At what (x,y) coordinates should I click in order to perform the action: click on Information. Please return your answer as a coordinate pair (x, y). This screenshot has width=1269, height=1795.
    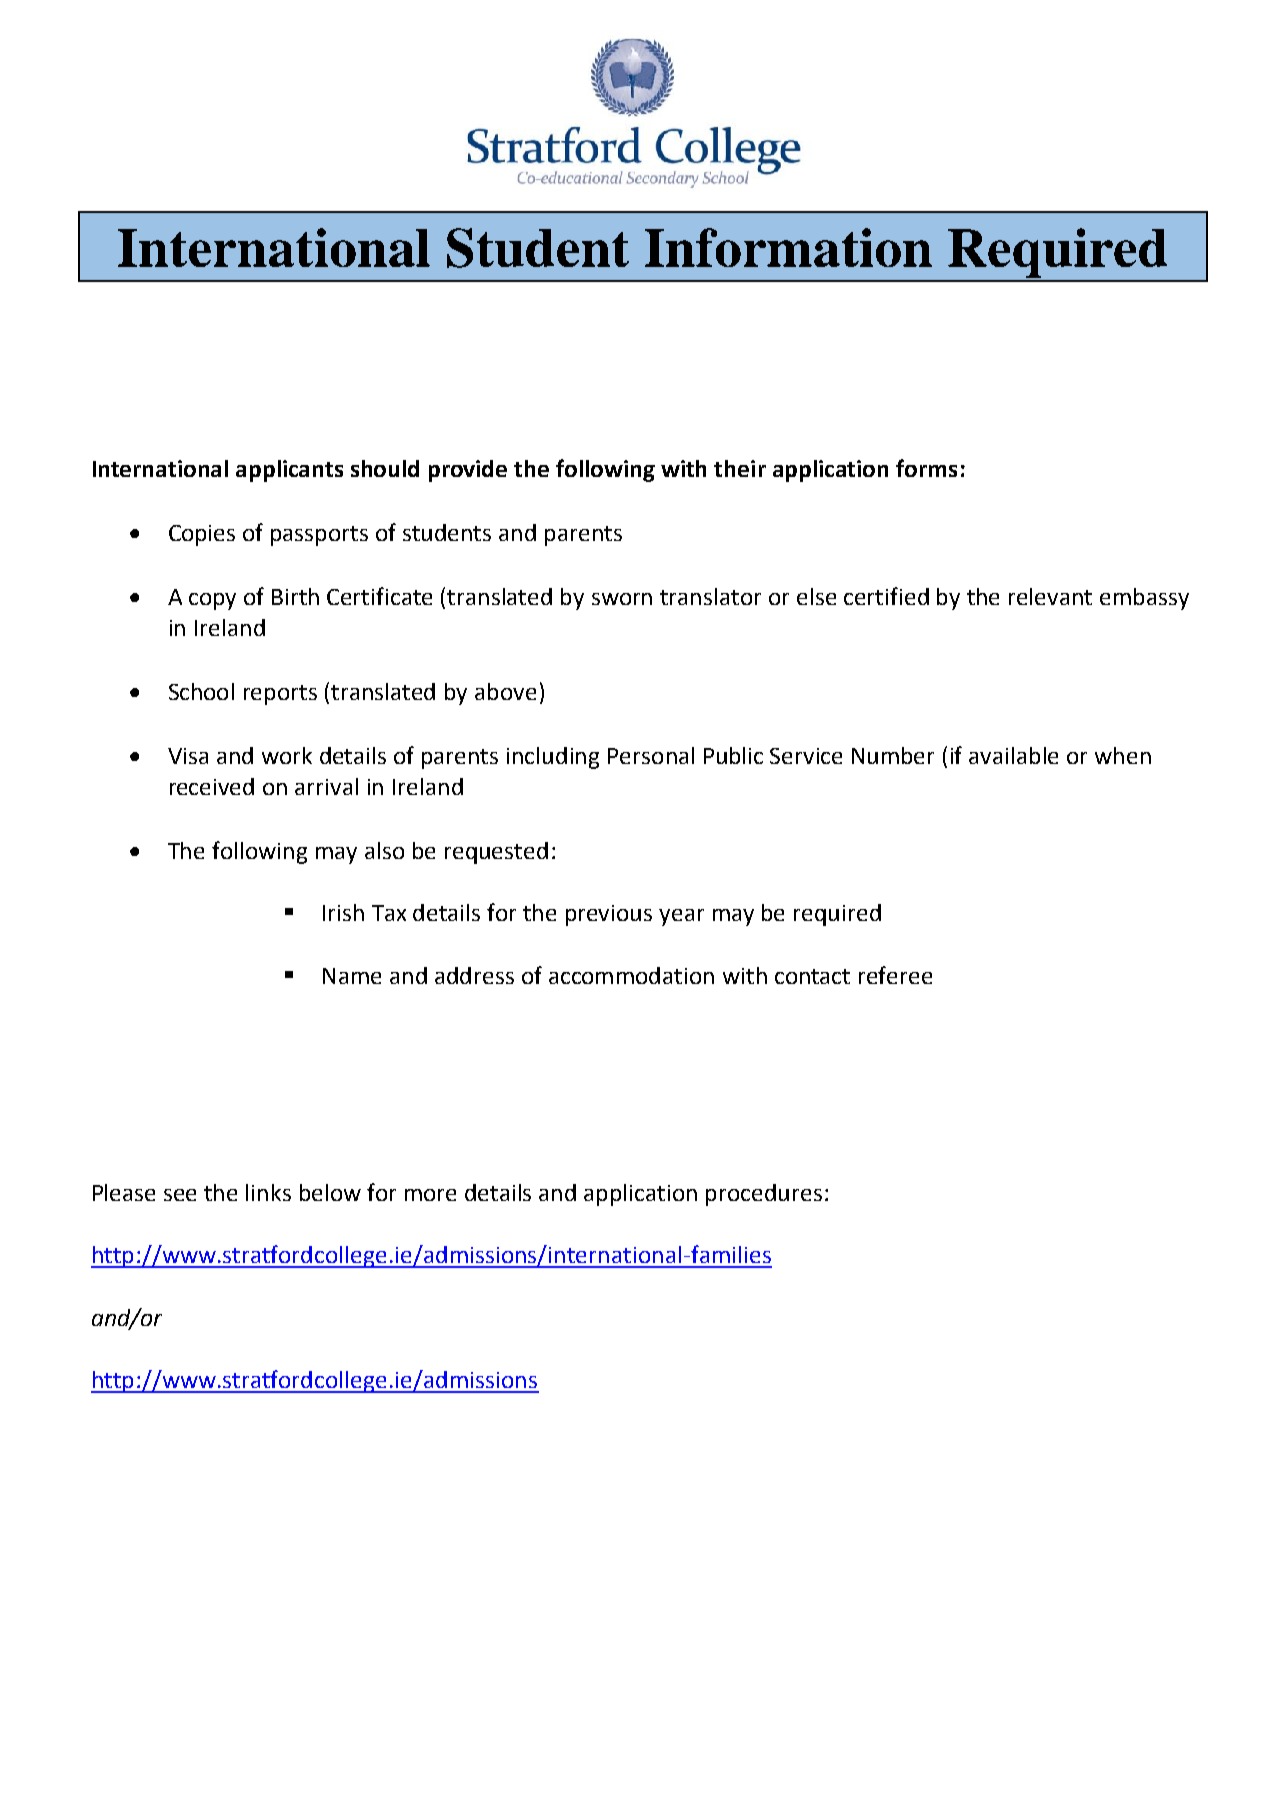
    Looking at the image, I should click on (788, 247).
